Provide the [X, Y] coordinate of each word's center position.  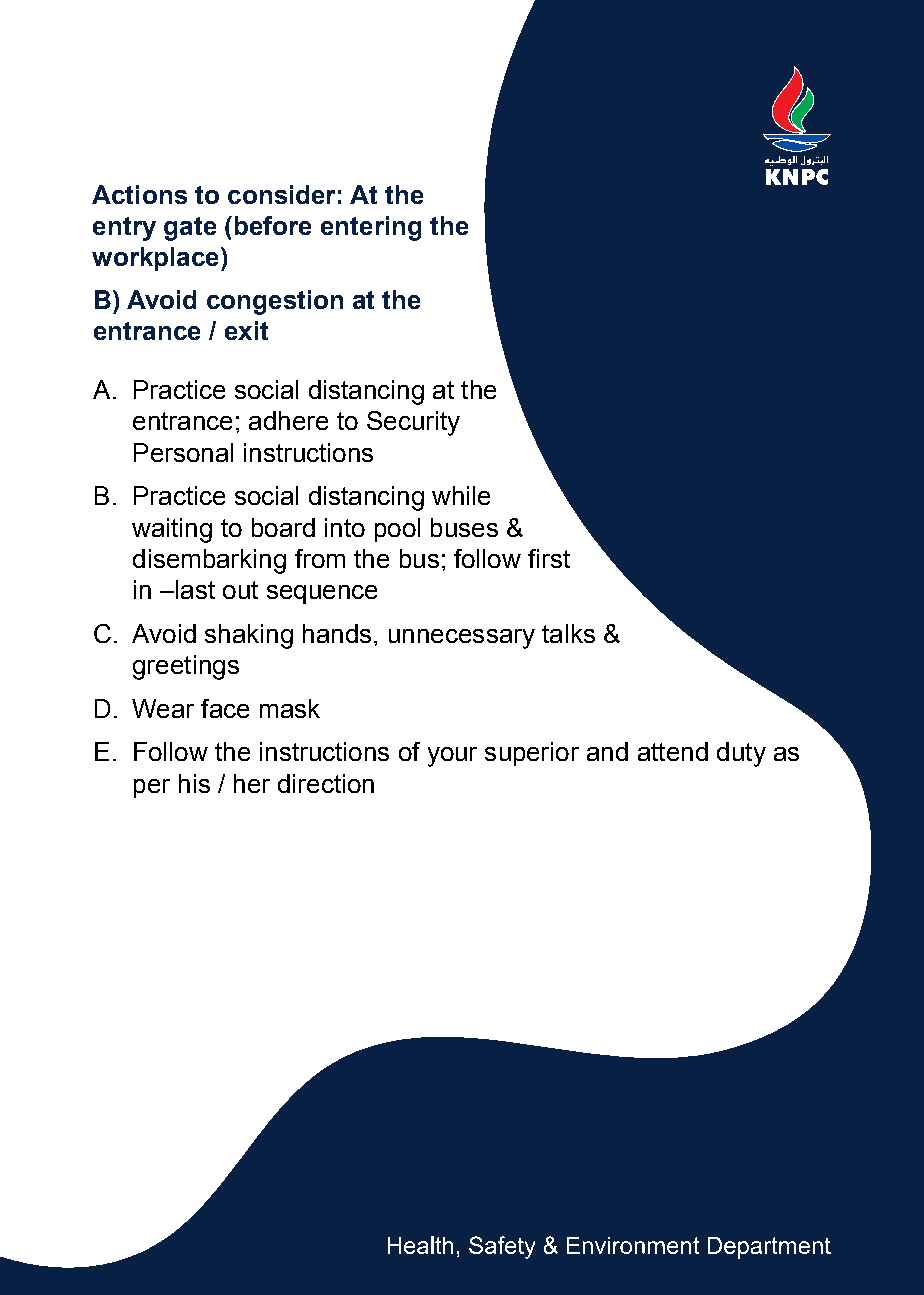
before [273, 225]
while [461, 495]
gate [190, 229]
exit [246, 330]
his [194, 783]
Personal [183, 452]
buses [464, 527]
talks [568, 633]
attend [673, 751]
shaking [249, 636]
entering [371, 228]
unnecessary [462, 639]
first [549, 558]
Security [413, 423]
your [452, 757]
